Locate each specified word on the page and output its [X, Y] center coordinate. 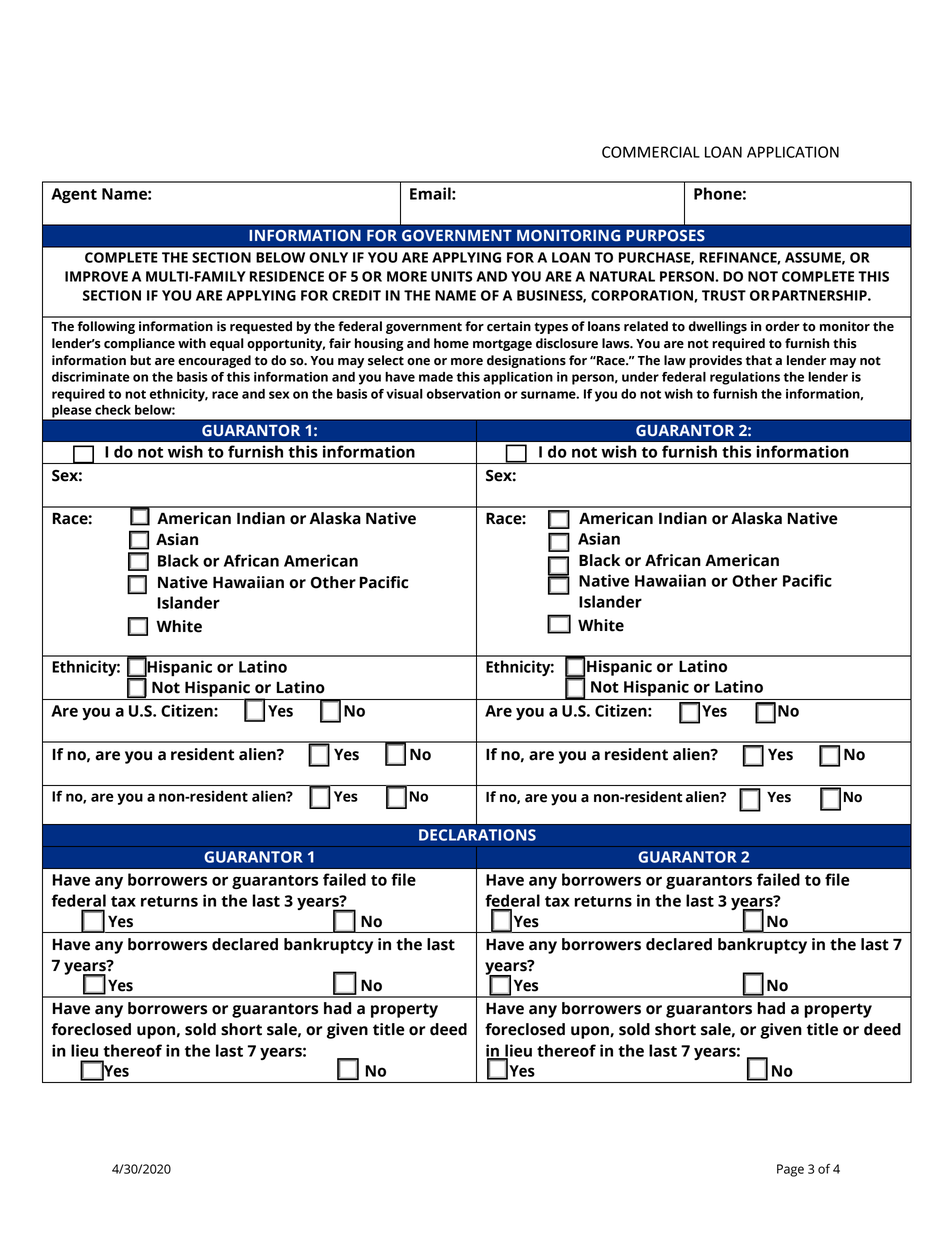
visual [404, 394]
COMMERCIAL [651, 152]
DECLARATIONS [477, 835]
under [640, 377]
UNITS [452, 276]
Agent [74, 195]
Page [790, 1170]
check [113, 410]
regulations [745, 378]
